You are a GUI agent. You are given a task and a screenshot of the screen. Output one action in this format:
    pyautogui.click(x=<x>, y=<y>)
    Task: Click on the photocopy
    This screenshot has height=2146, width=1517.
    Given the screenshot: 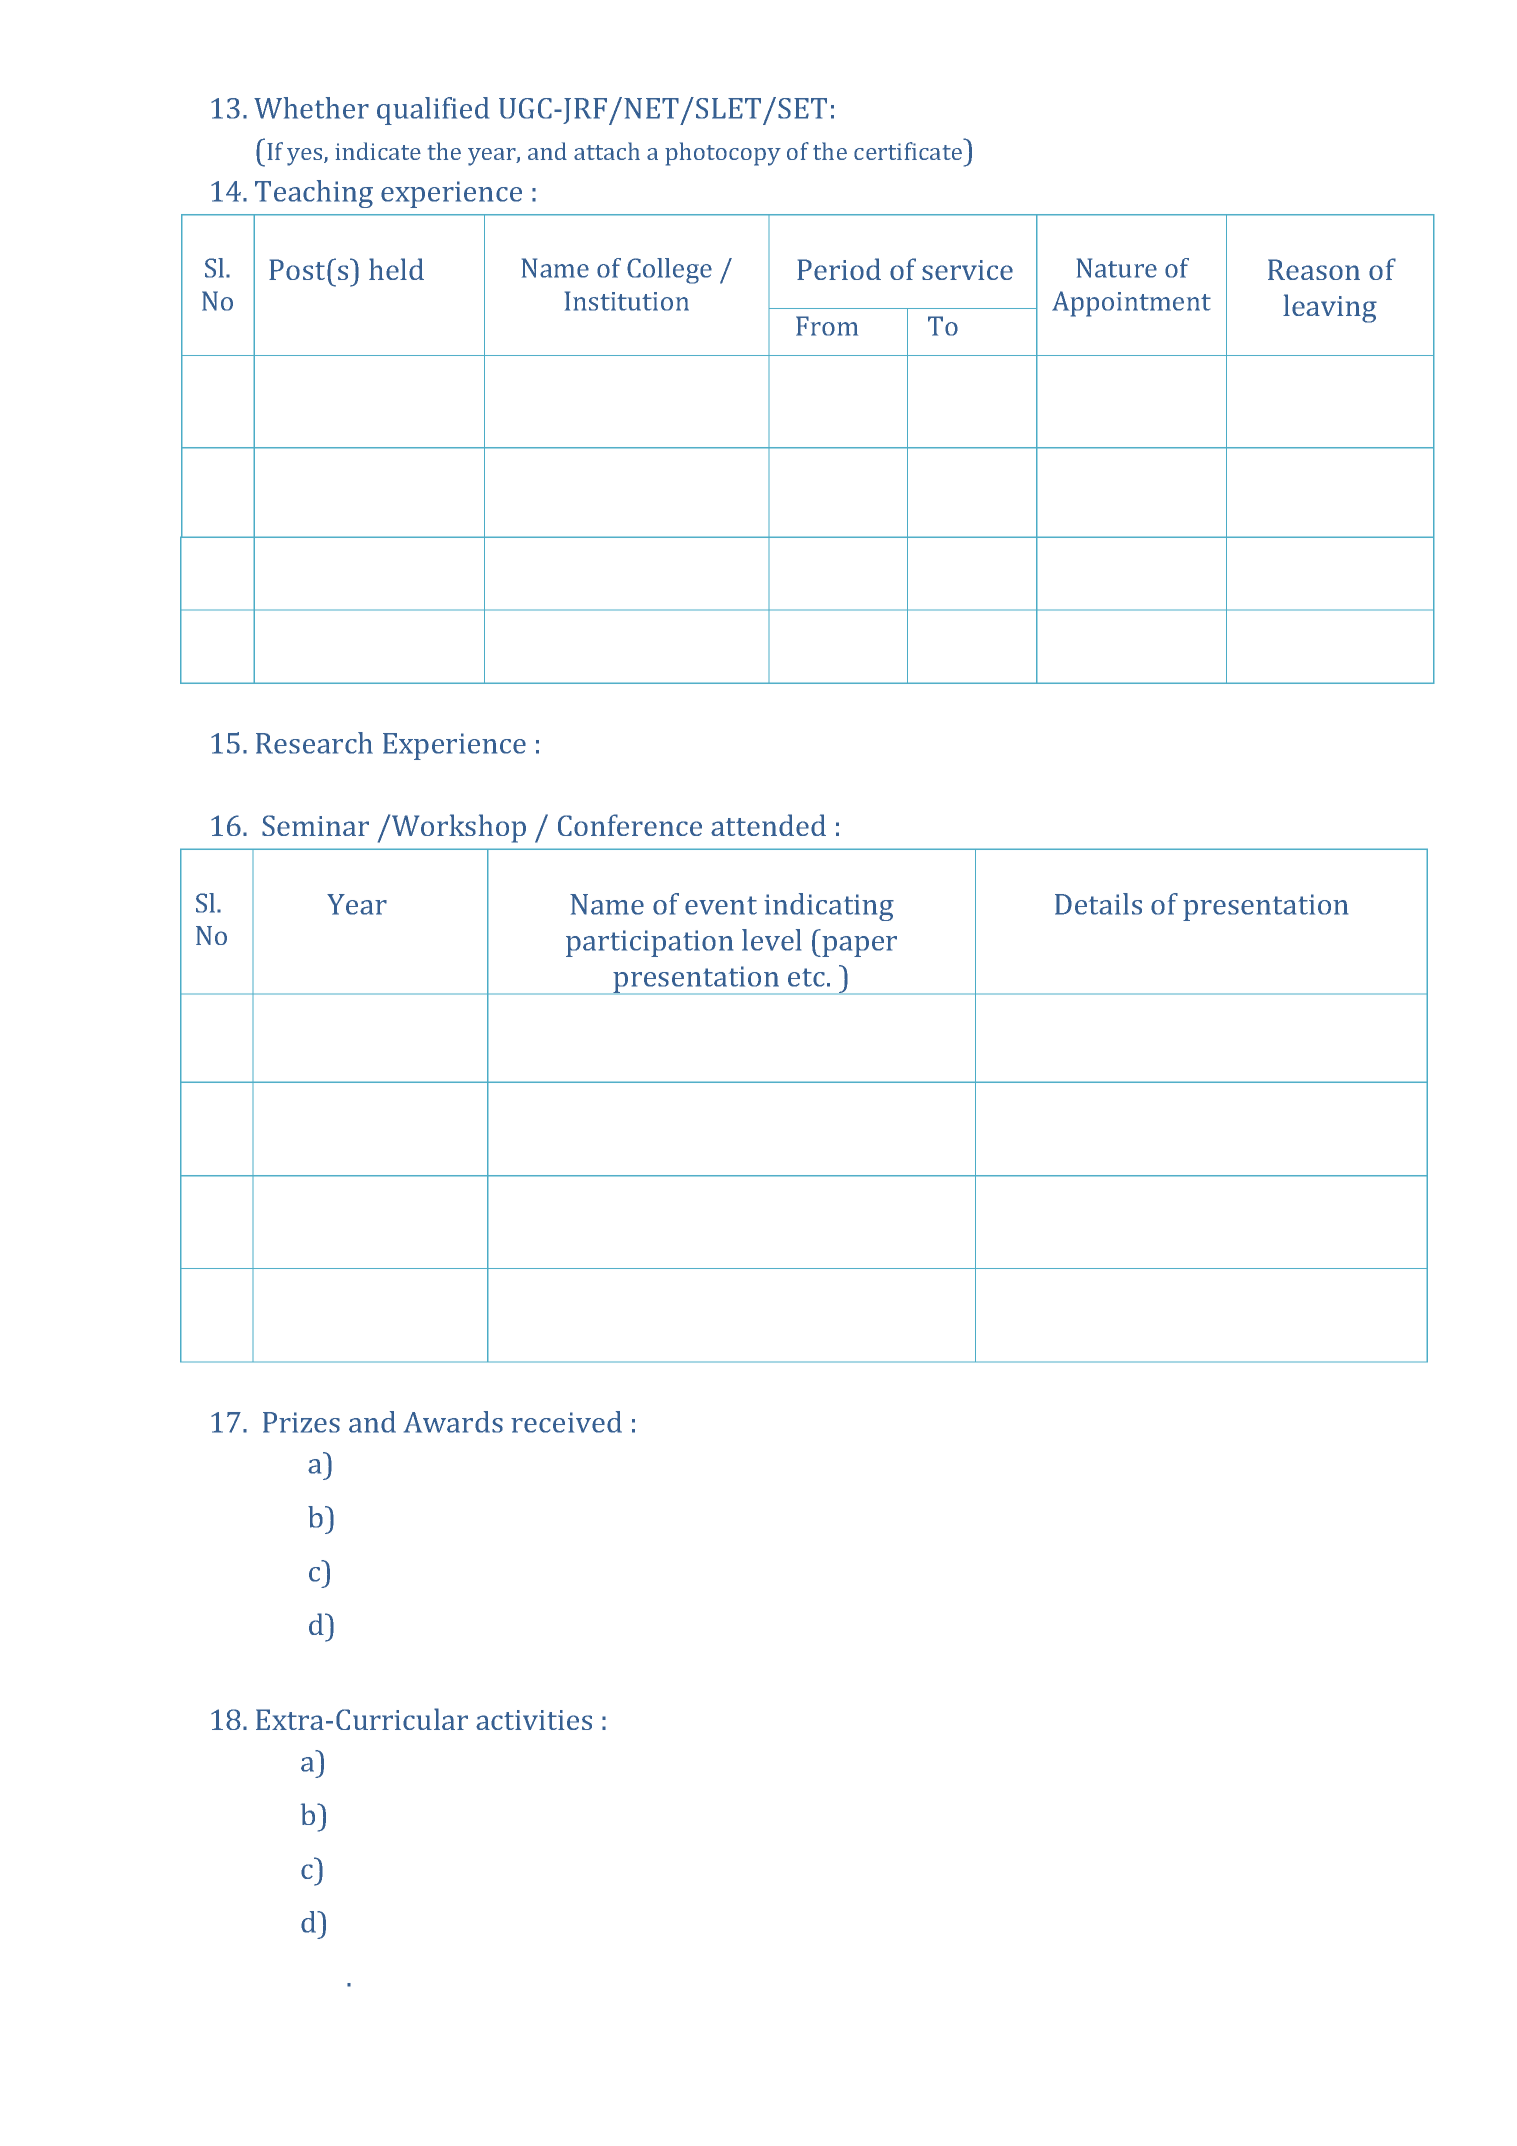 What is the action you would take?
    pyautogui.click(x=723, y=154)
